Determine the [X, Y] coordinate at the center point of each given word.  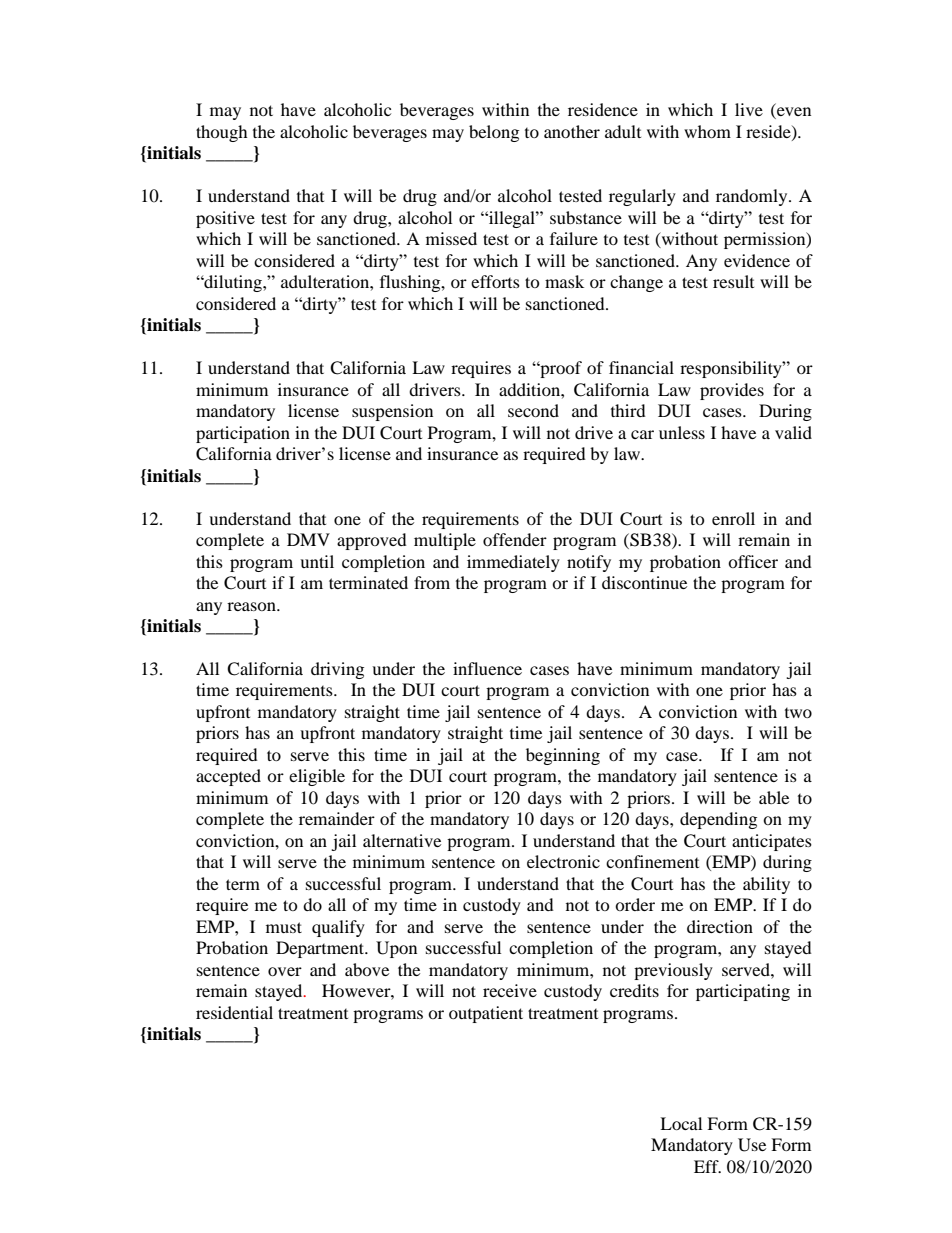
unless [682, 432]
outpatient [486, 1014]
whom [707, 131]
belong [494, 133]
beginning [563, 756]
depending [718, 820]
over [285, 971]
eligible [317, 777]
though [222, 133]
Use [752, 1145]
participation [243, 434]
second [533, 410]
